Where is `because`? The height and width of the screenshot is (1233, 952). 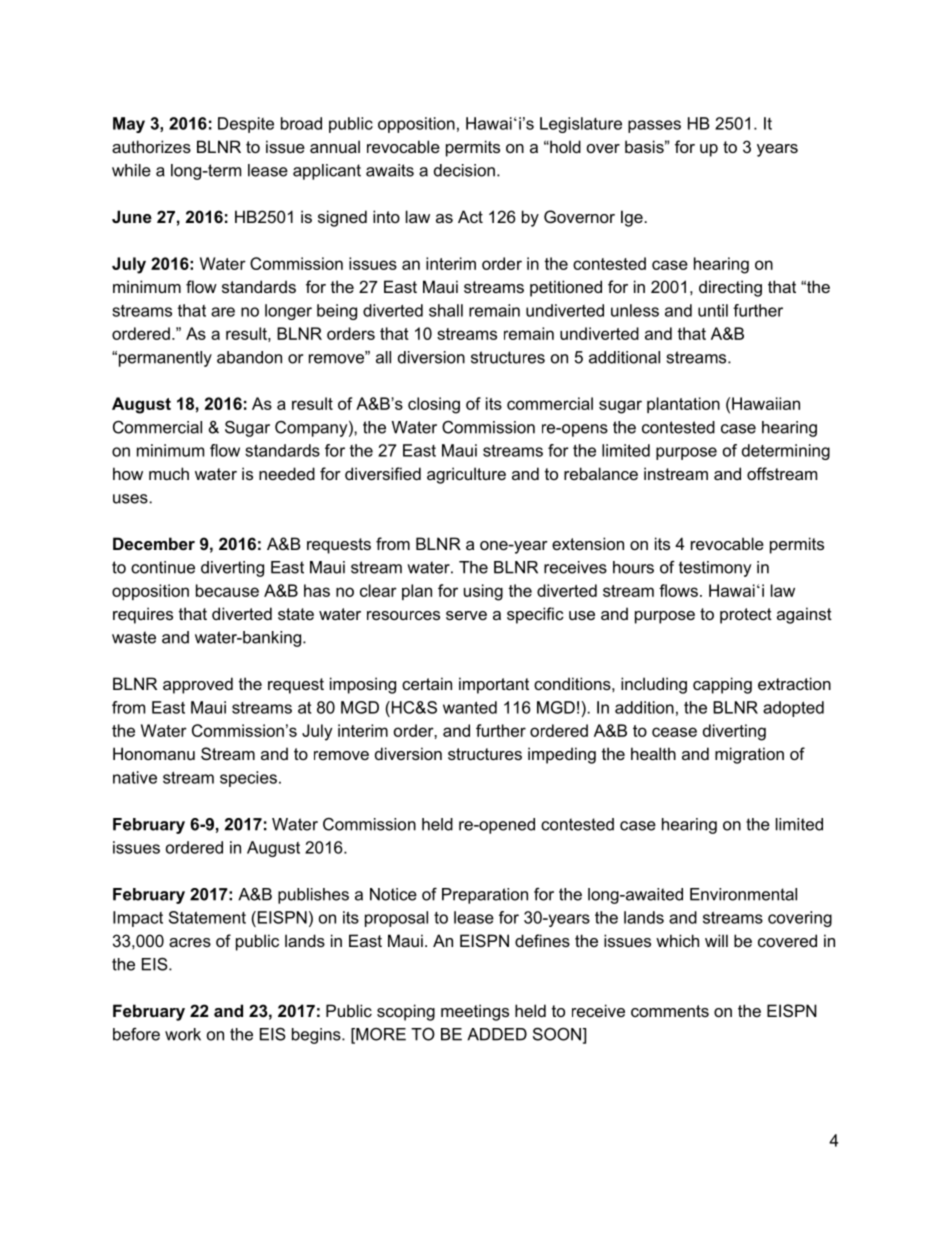
because is located at coordinates (227, 590).
